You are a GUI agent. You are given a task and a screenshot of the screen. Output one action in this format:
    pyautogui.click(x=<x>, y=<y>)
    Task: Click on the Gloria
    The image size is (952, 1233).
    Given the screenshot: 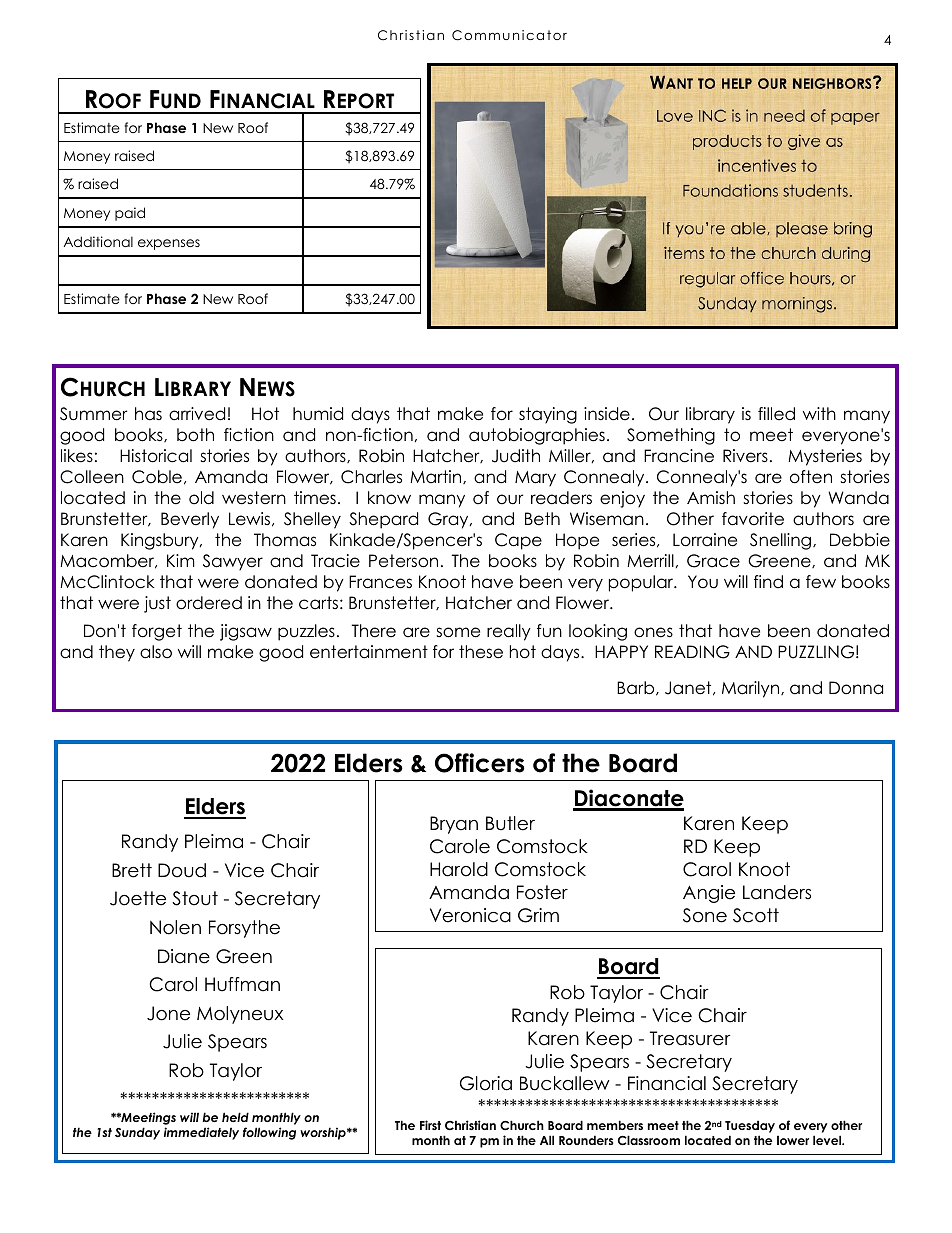 What is the action you would take?
    pyautogui.click(x=486, y=1083)
